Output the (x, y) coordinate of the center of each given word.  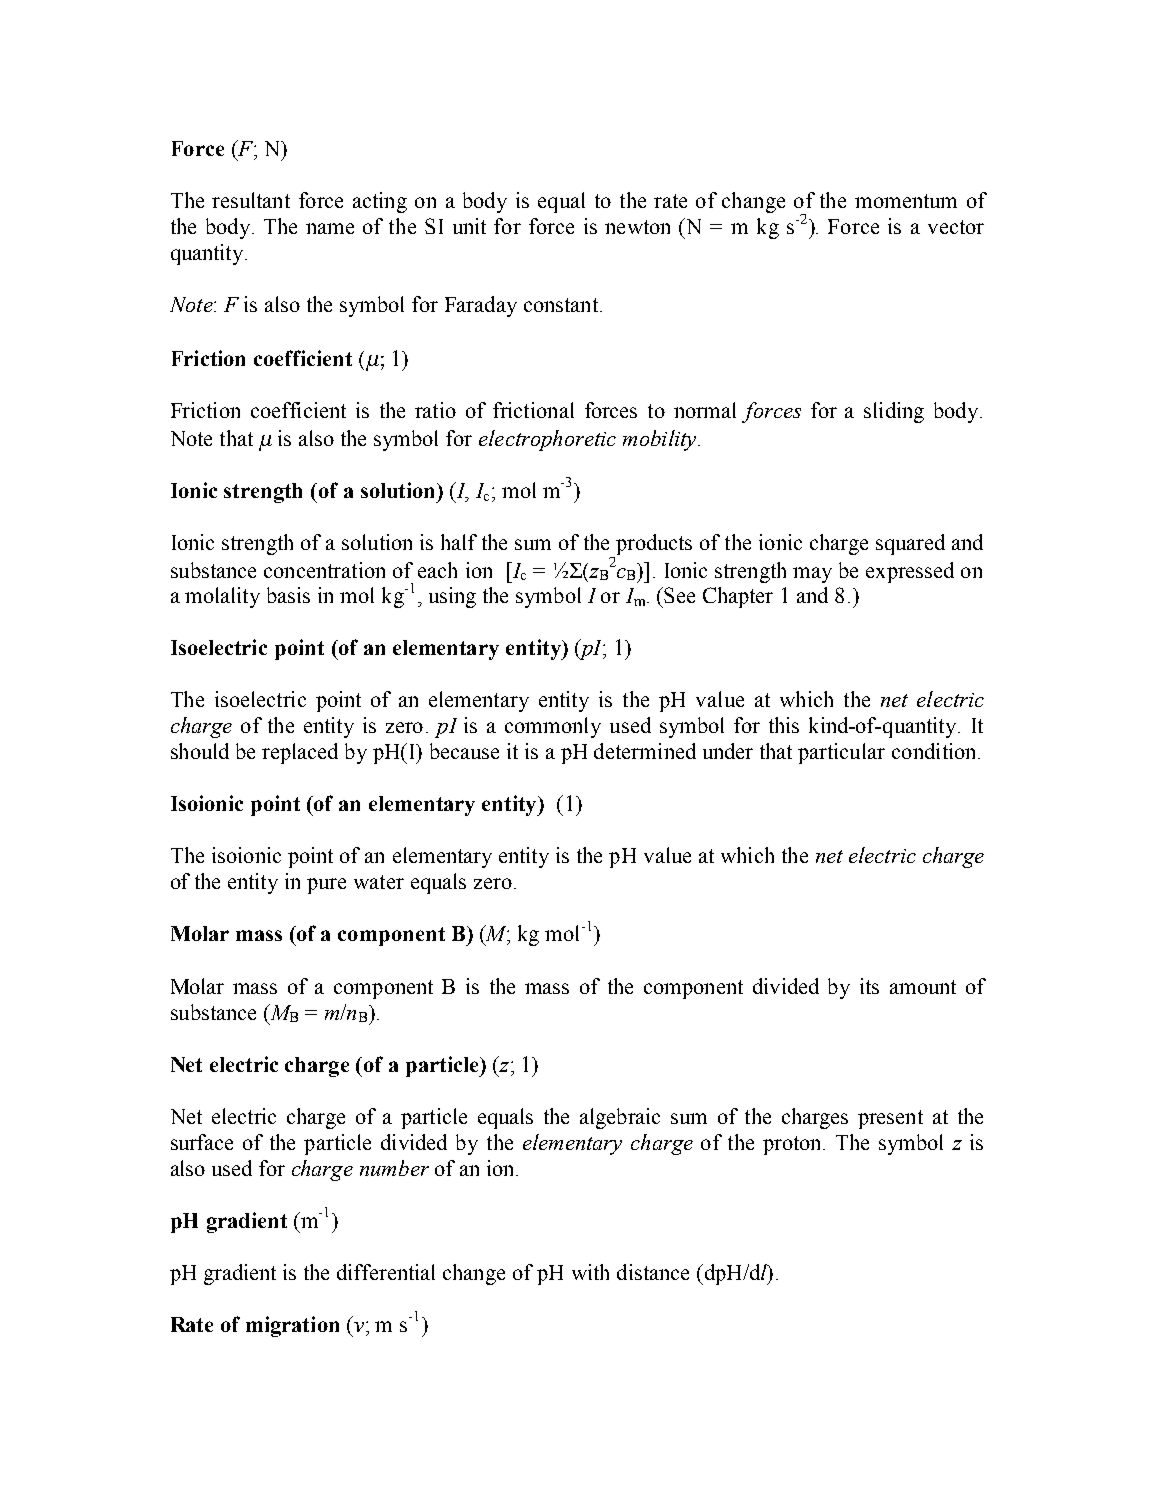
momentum (906, 201)
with (590, 1272)
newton (637, 227)
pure (326, 886)
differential (386, 1272)
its (869, 986)
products (654, 544)
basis (288, 595)
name (330, 228)
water (379, 882)
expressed (910, 572)
